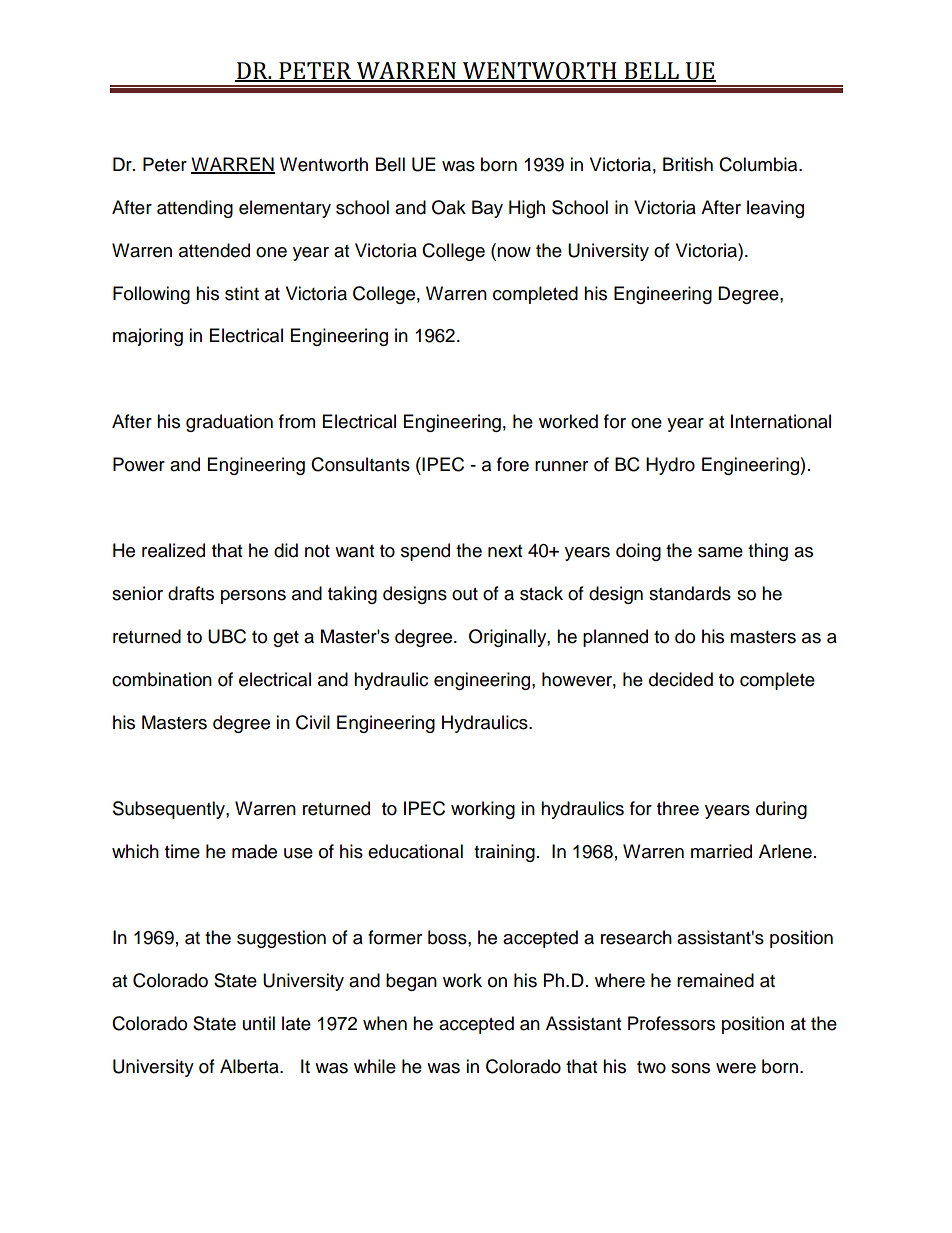 The height and width of the image is (1233, 952). What do you see at coordinates (385, 1023) in the image?
I see `when` at bounding box center [385, 1023].
